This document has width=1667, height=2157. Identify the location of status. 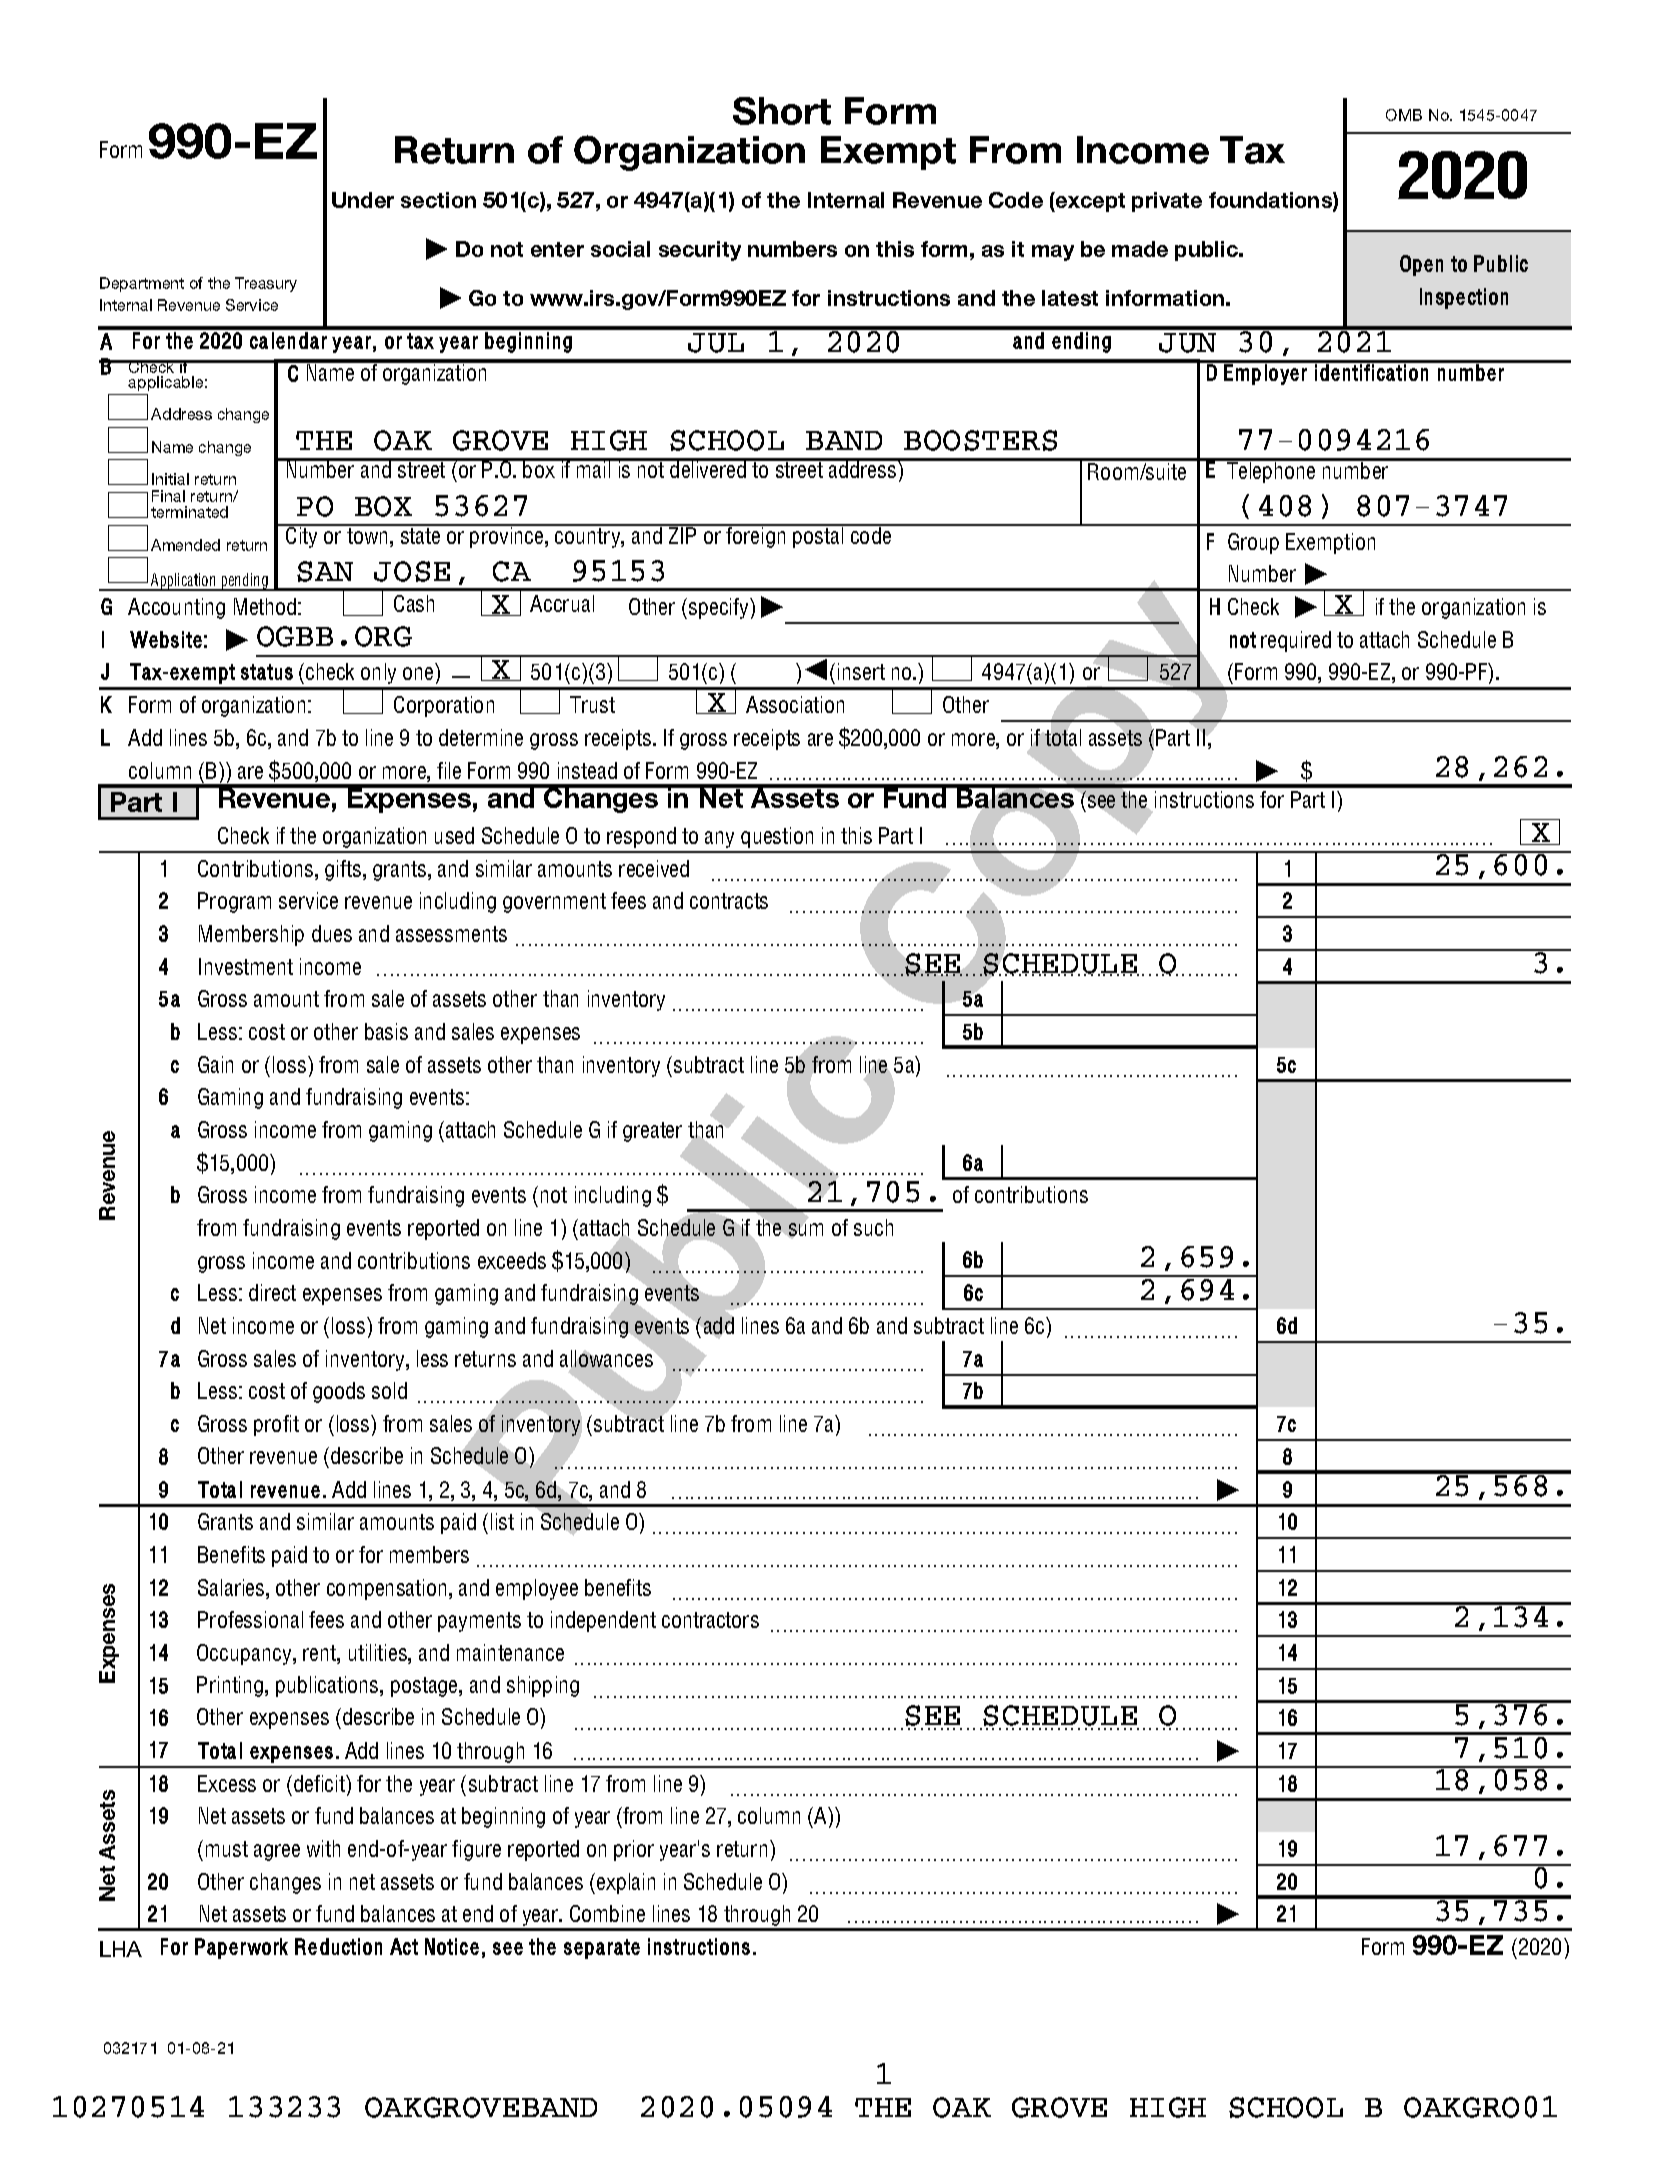
(267, 672).
